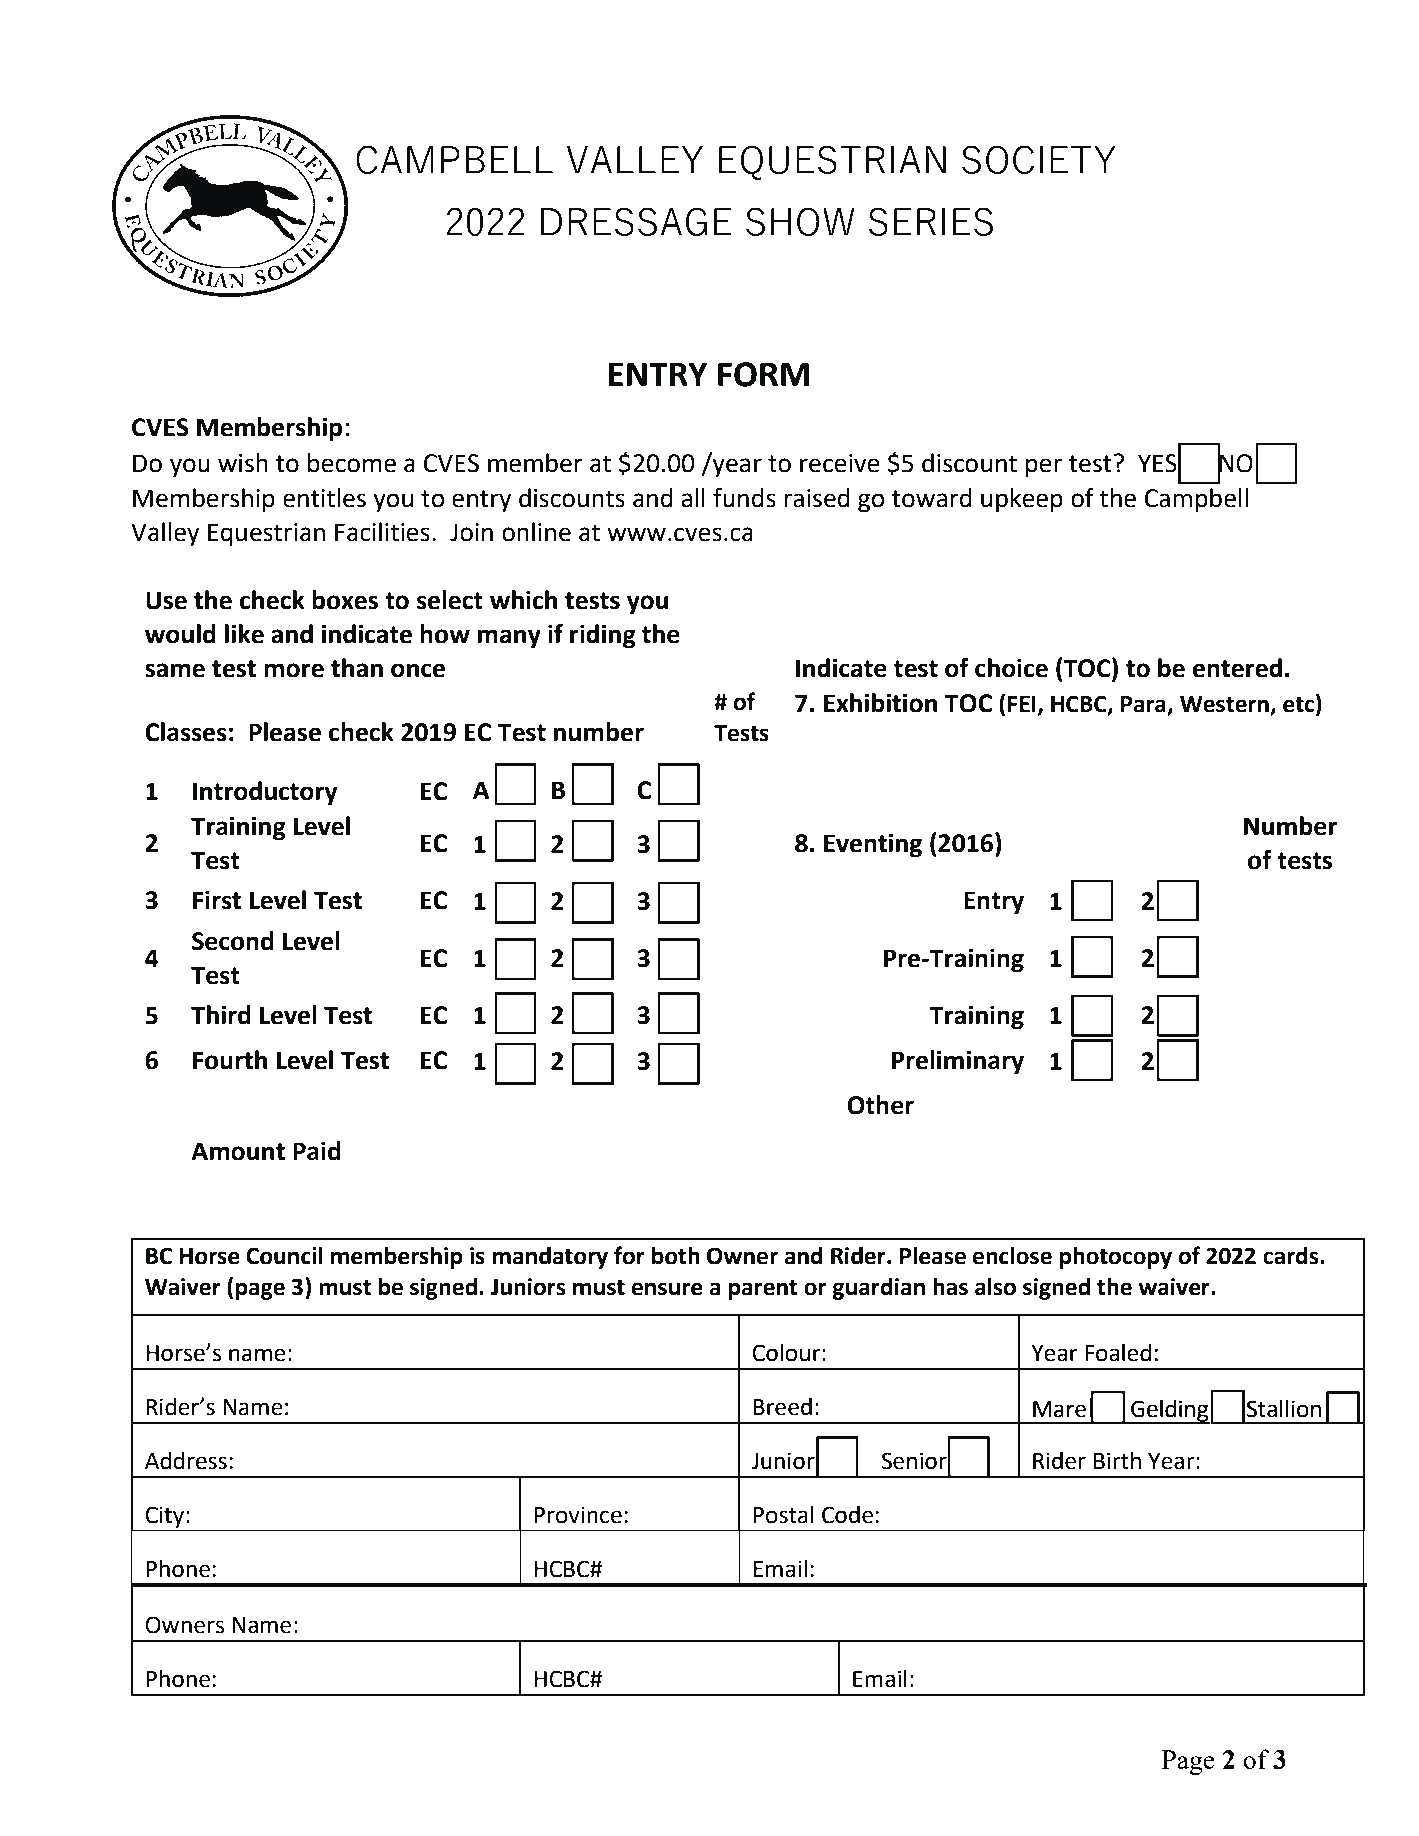 This screenshot has height=1836, width=1419. What do you see at coordinates (636, 221) in the screenshot?
I see `DRESSAGE` at bounding box center [636, 221].
